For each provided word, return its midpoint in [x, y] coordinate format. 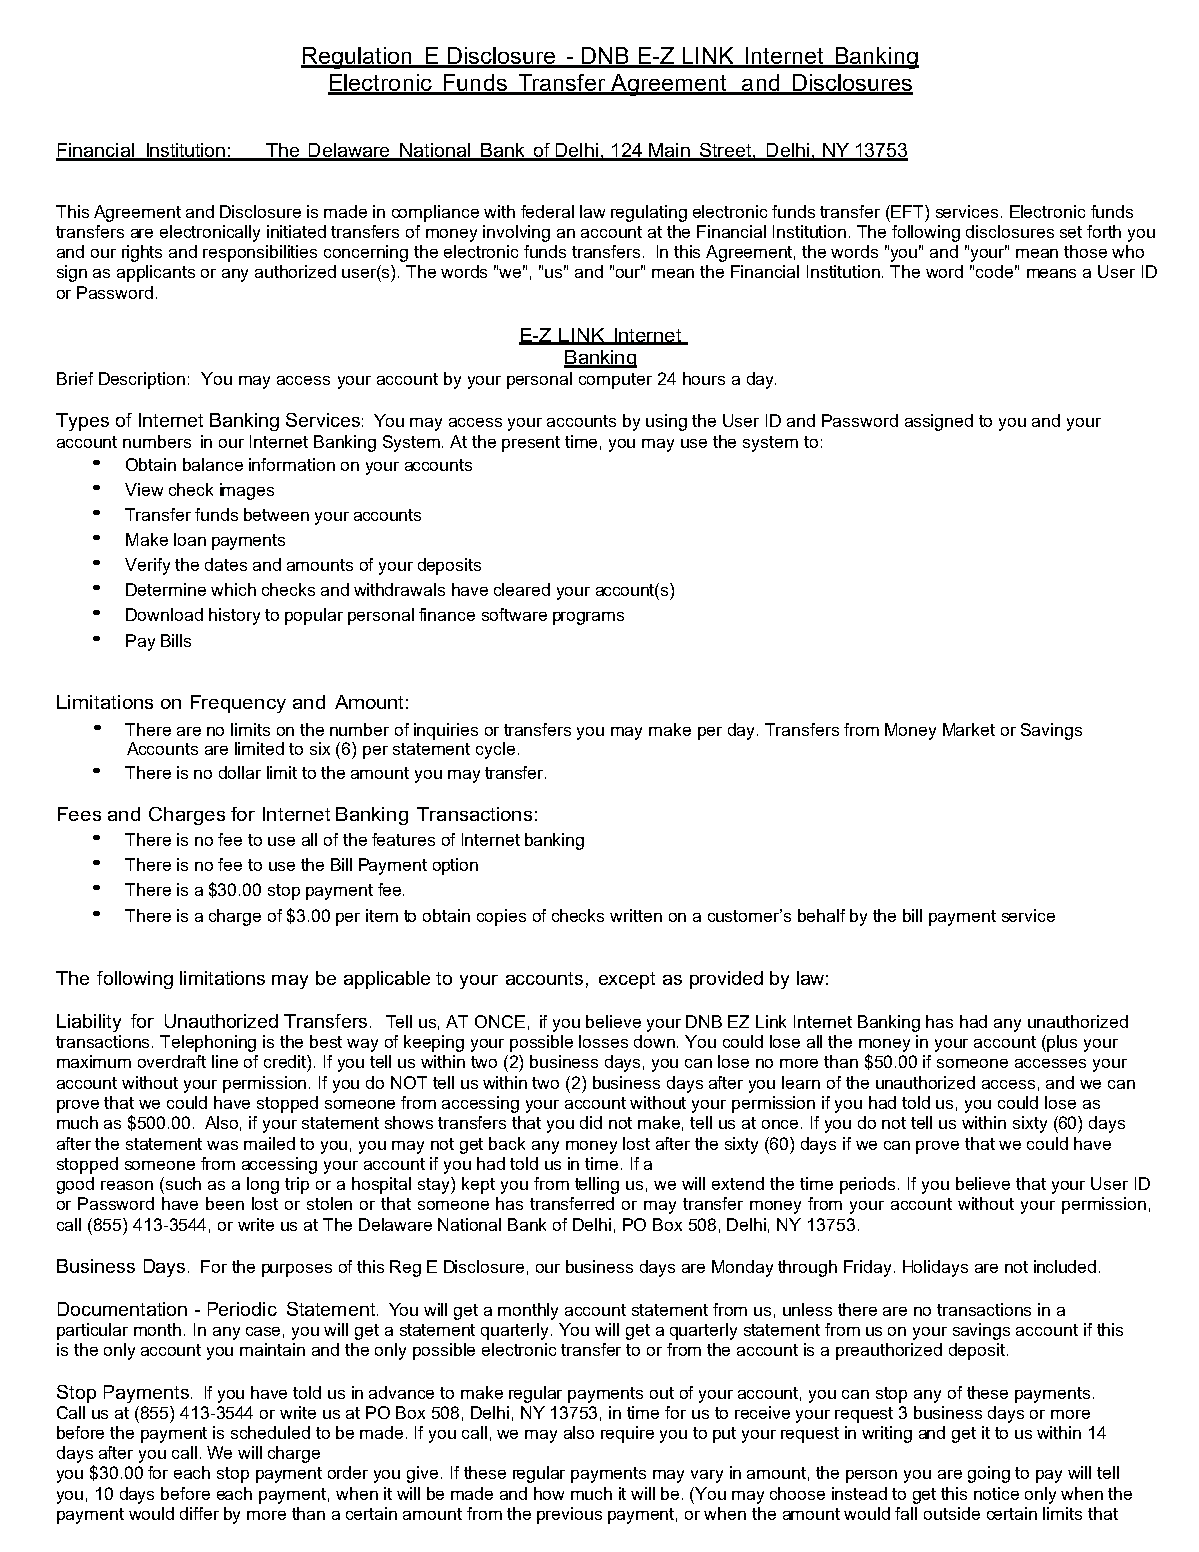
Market [969, 729]
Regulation [357, 58]
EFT [907, 211]
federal [547, 211]
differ [199, 1513]
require [627, 1434]
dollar [240, 772]
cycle [495, 750]
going [989, 1474]
